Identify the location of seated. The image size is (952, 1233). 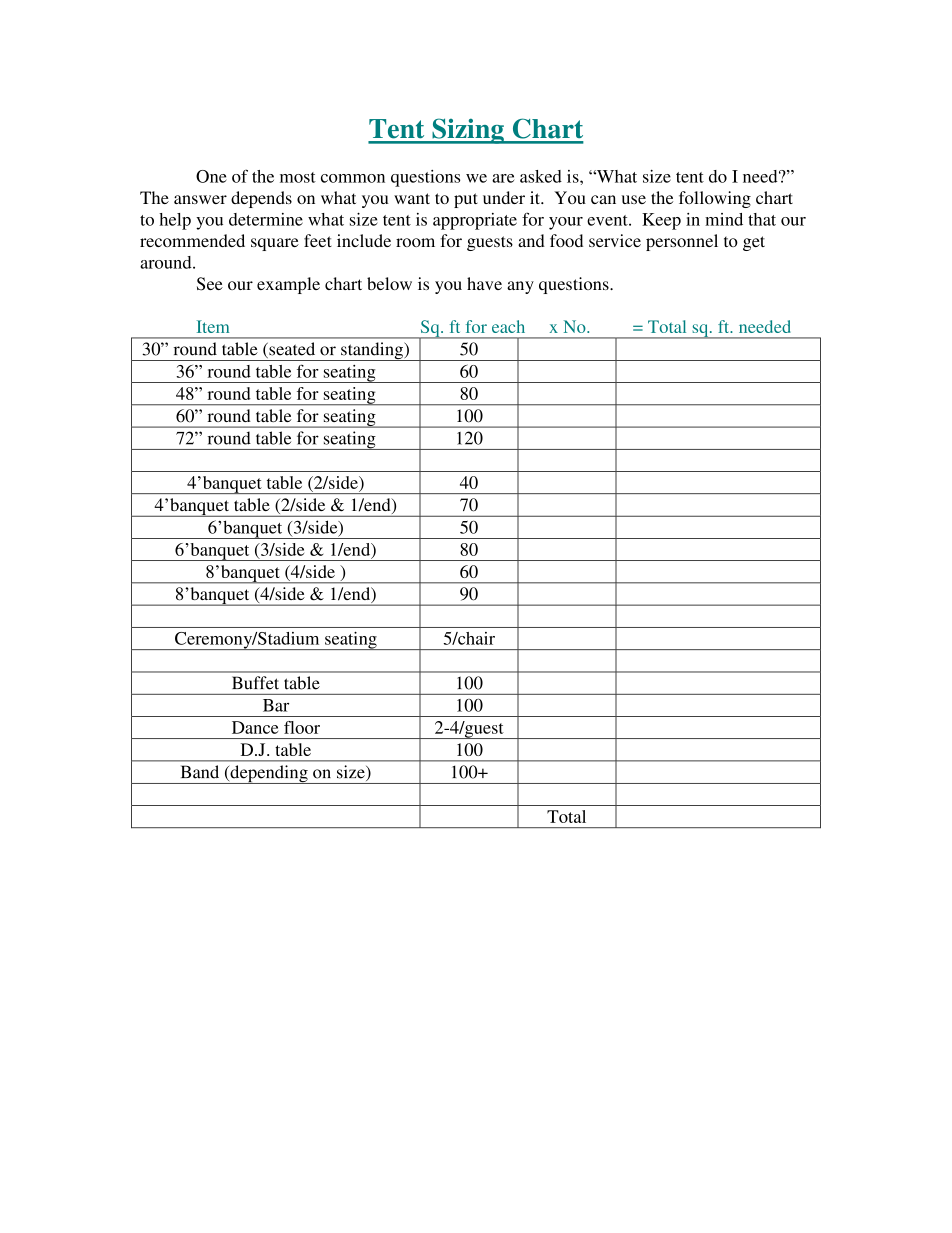
(291, 350).
